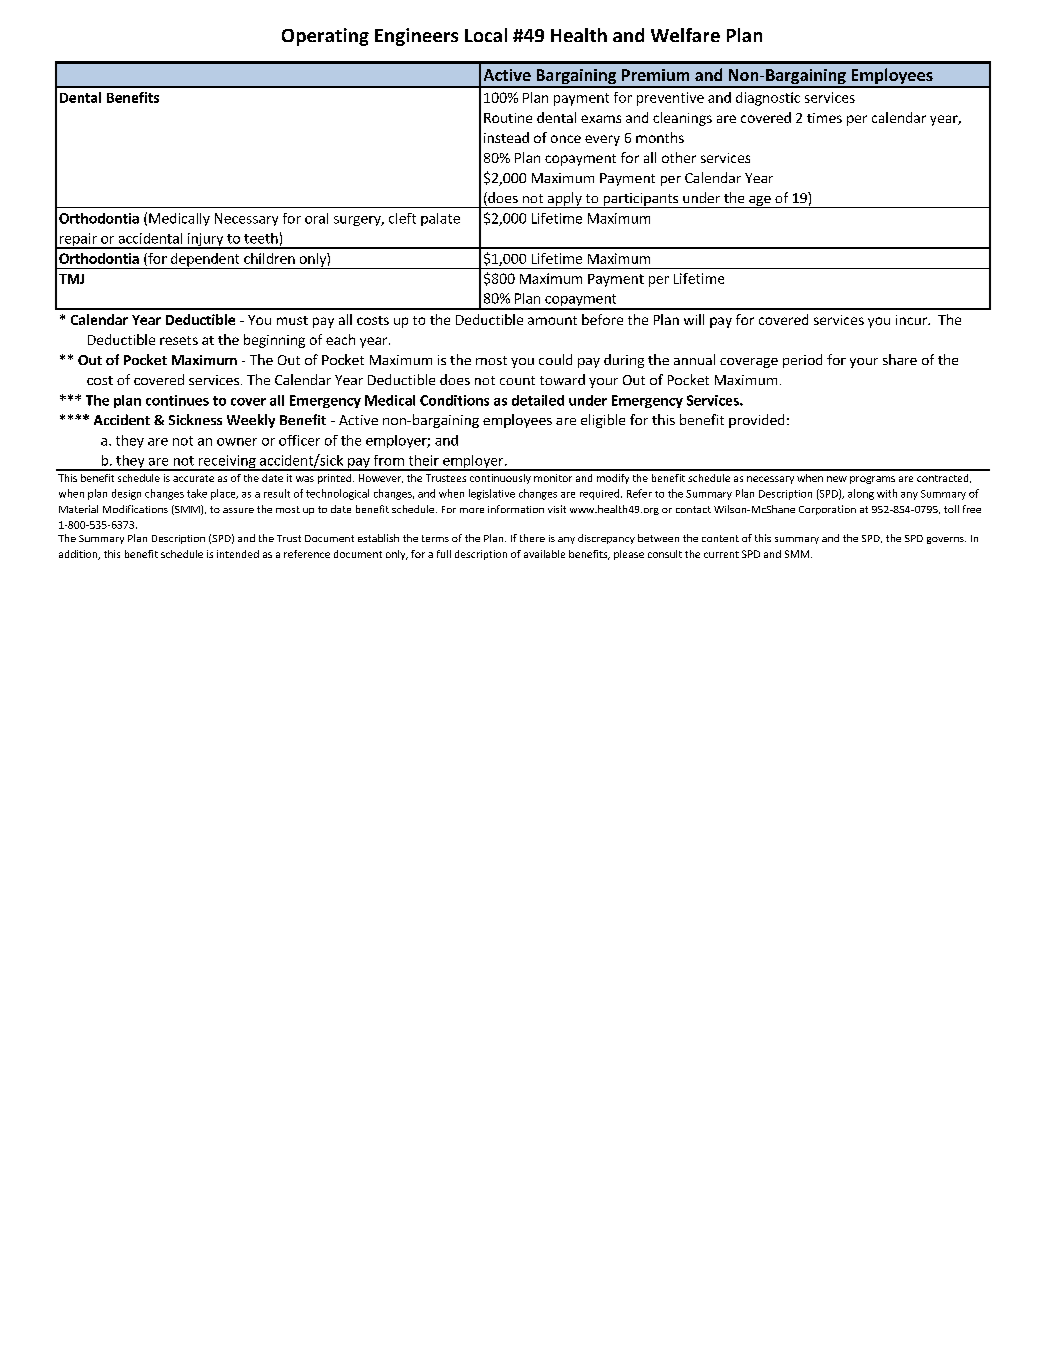 The image size is (1046, 1354). What do you see at coordinates (912, 320) in the screenshot?
I see `incur` at bounding box center [912, 320].
